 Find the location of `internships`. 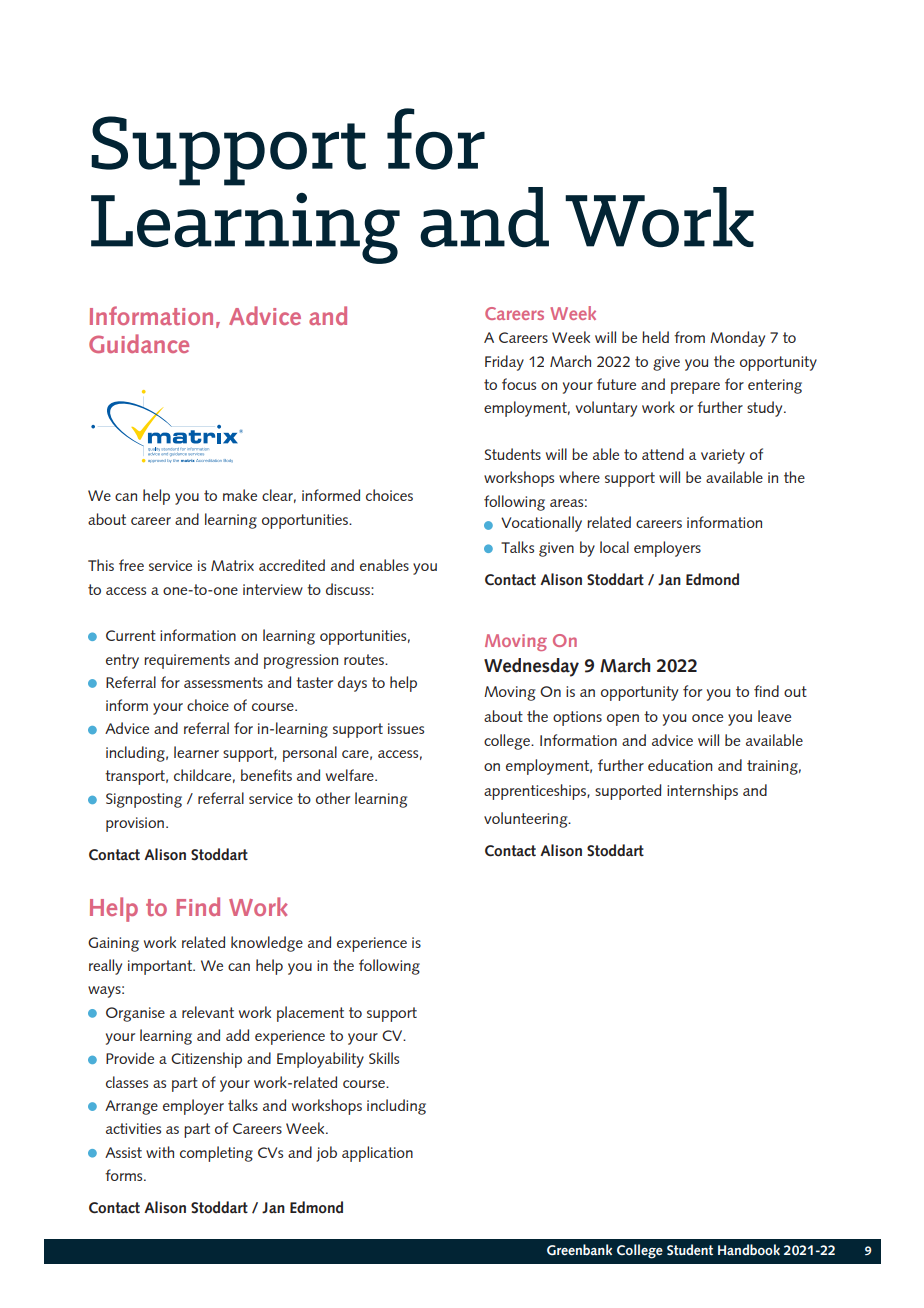

internships is located at coordinates (702, 792).
